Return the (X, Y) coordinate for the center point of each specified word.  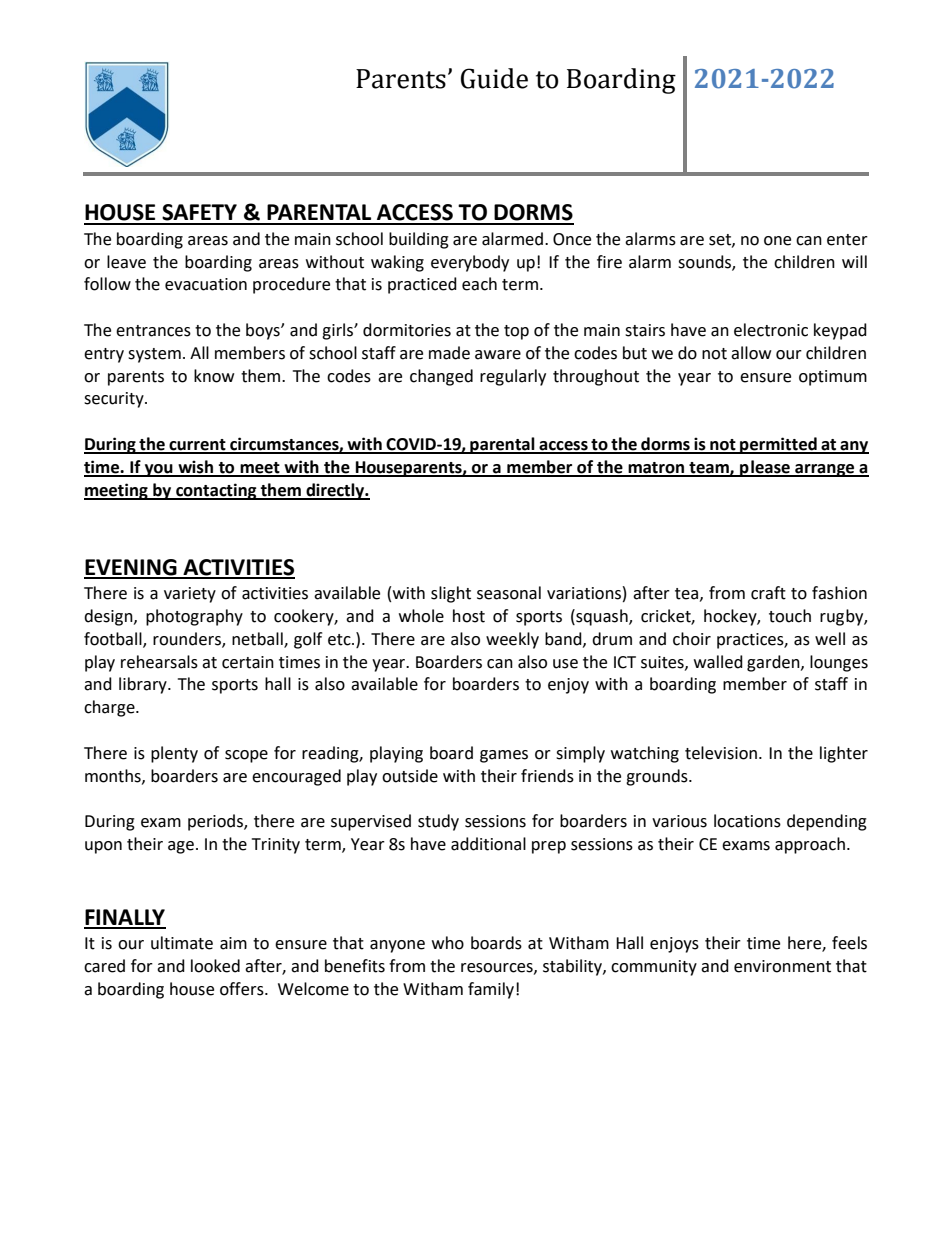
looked (215, 966)
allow (751, 353)
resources (498, 968)
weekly (512, 640)
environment (782, 966)
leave (126, 262)
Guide (494, 78)
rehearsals (159, 662)
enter (847, 240)
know (214, 376)
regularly (513, 377)
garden (774, 663)
